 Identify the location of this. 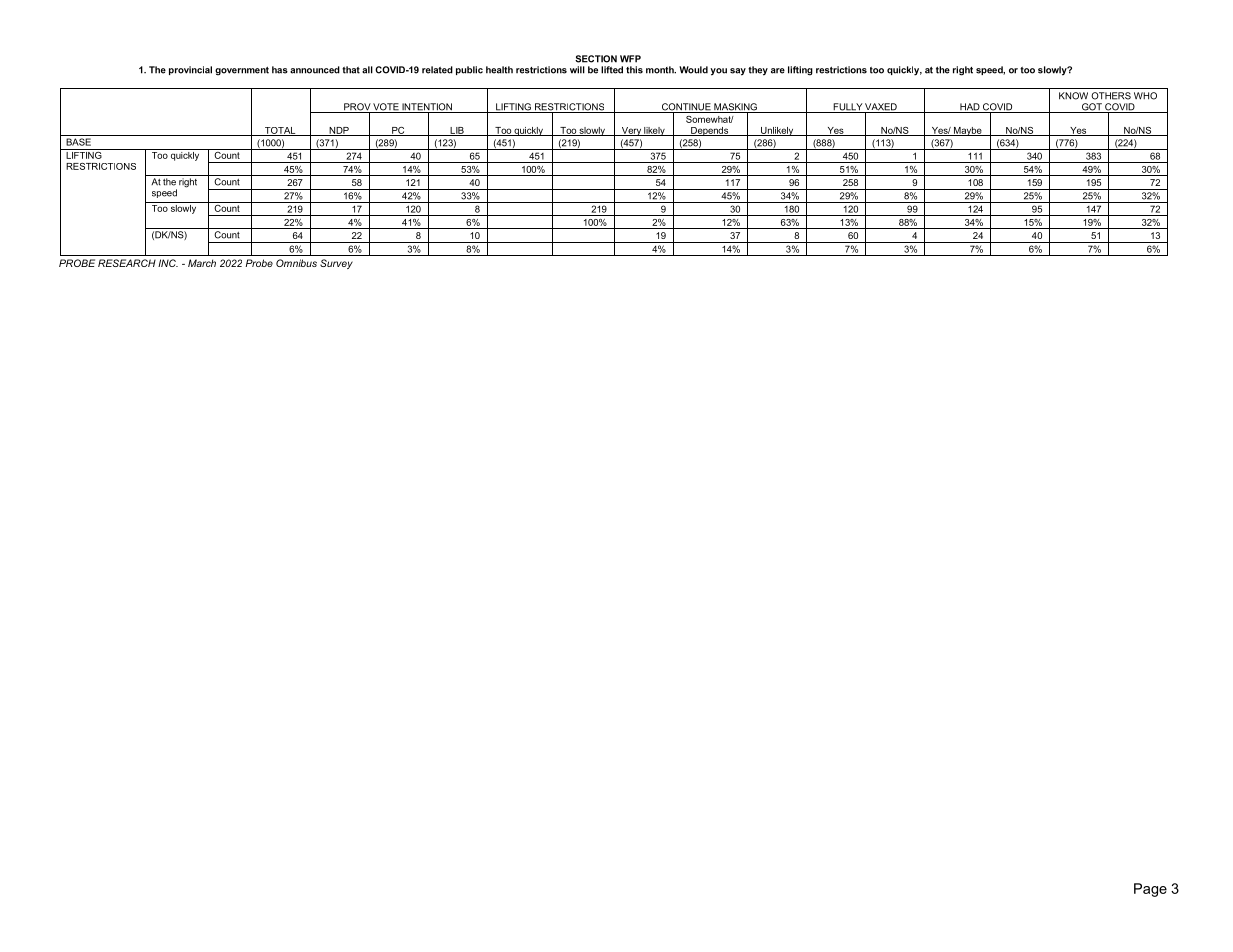
(634, 70).
